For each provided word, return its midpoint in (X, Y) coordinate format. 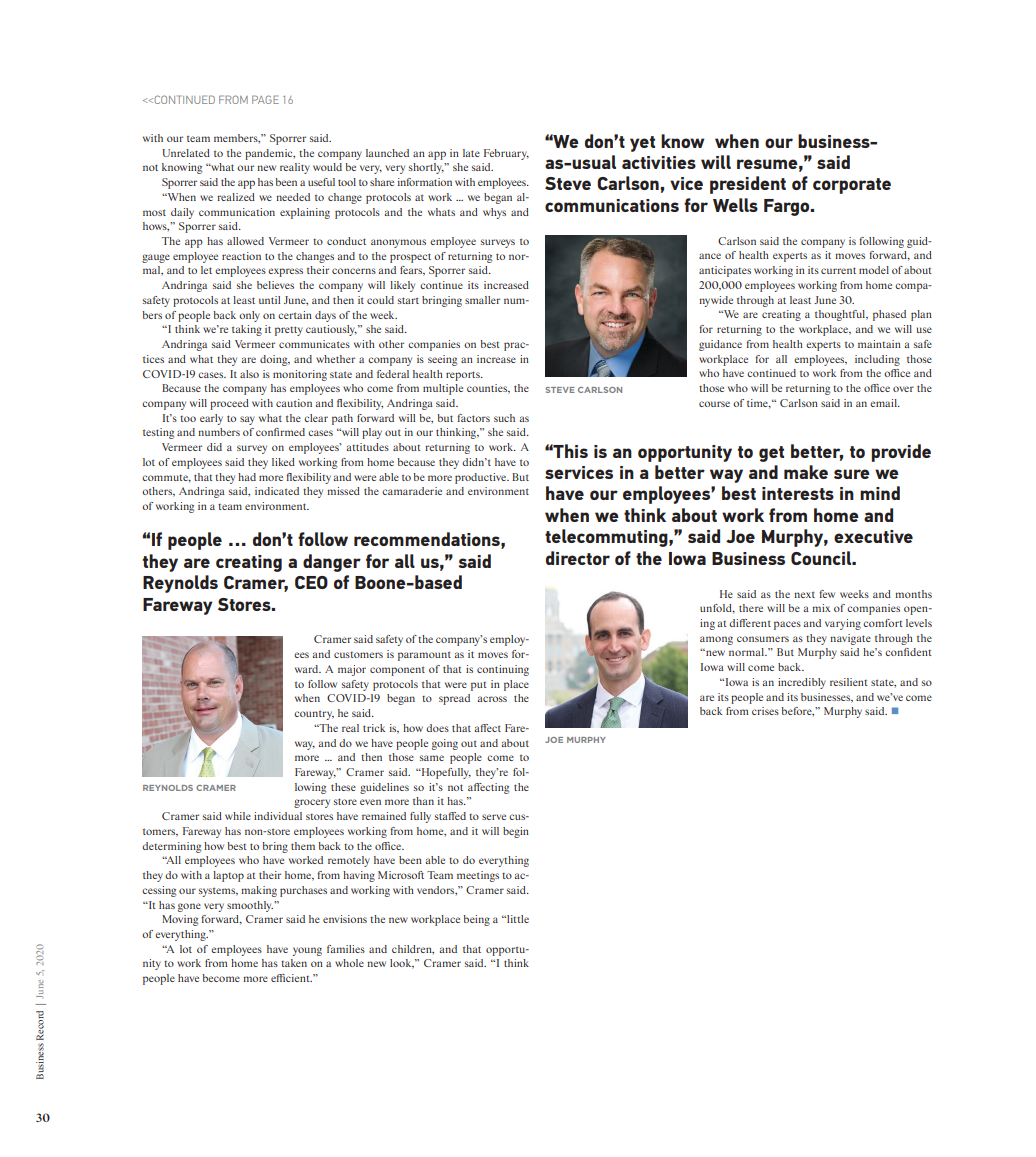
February (506, 154)
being (476, 920)
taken (294, 963)
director (578, 558)
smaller (482, 300)
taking (247, 330)
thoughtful (841, 315)
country (314, 715)
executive (873, 536)
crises (765, 711)
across (492, 699)
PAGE (265, 99)
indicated (277, 491)
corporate (852, 186)
